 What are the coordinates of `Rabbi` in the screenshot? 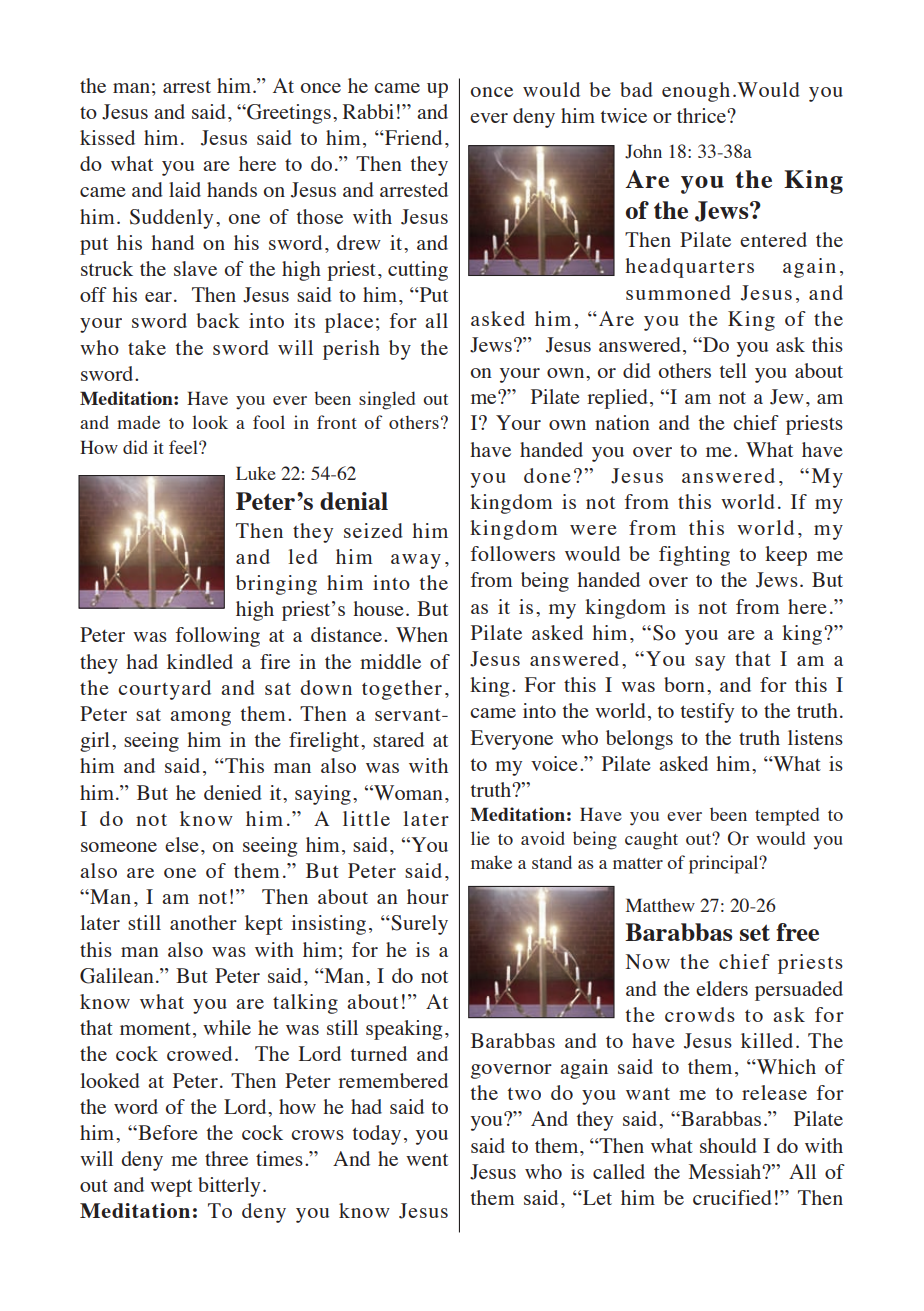 It's located at (368, 111).
